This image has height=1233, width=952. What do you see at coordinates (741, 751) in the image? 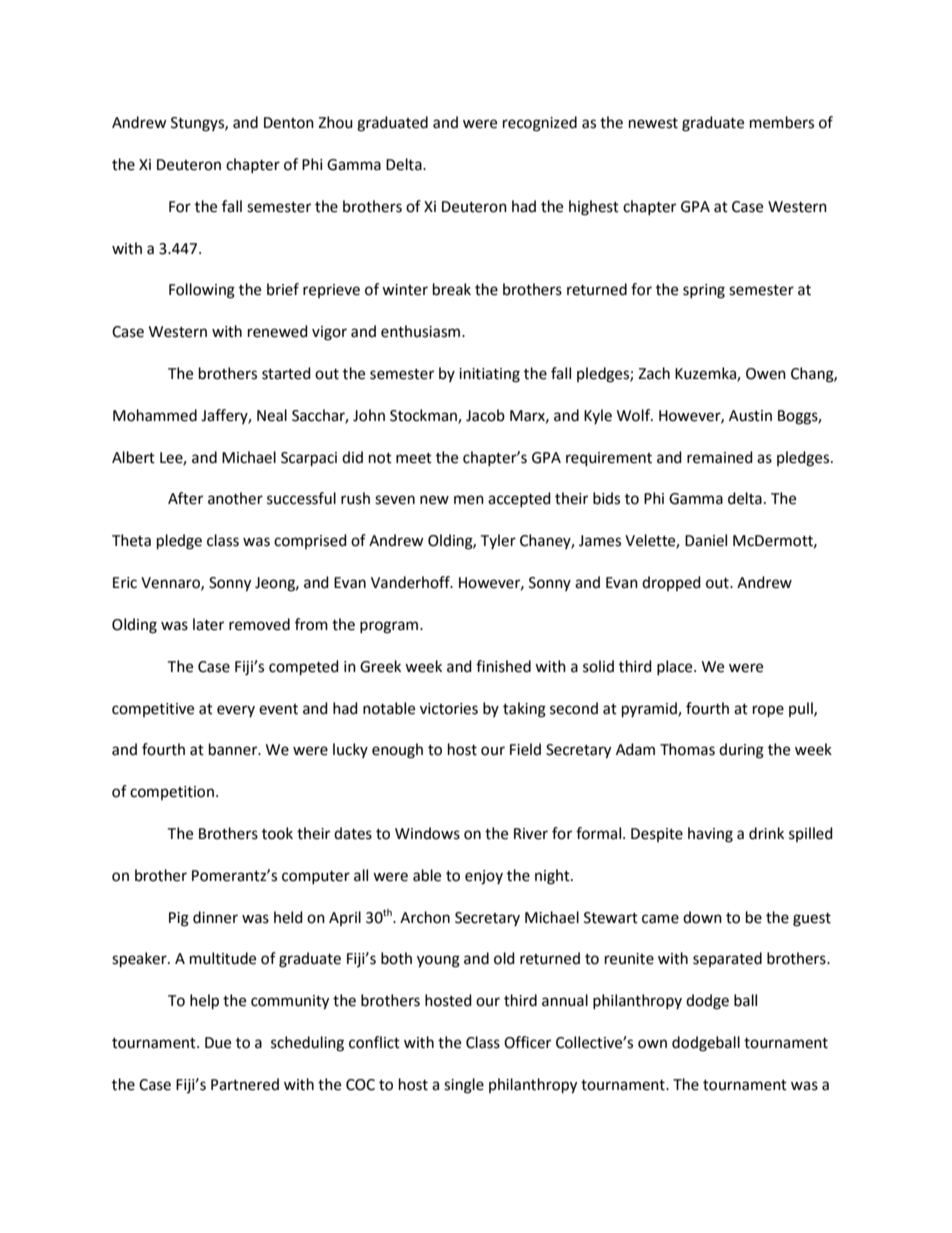
I see `during` at bounding box center [741, 751].
